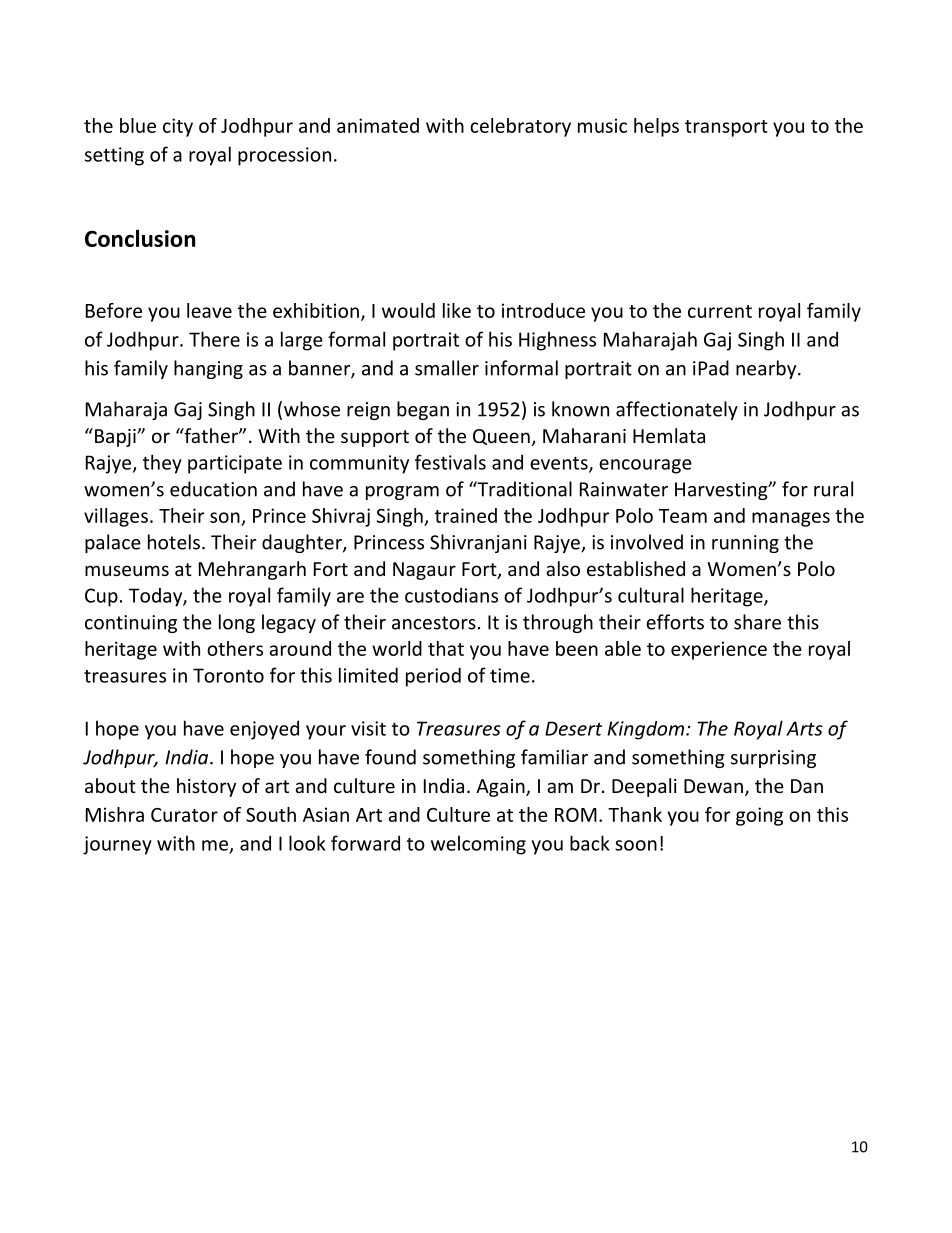  What do you see at coordinates (520, 127) in the screenshot?
I see `celebratory` at bounding box center [520, 127].
